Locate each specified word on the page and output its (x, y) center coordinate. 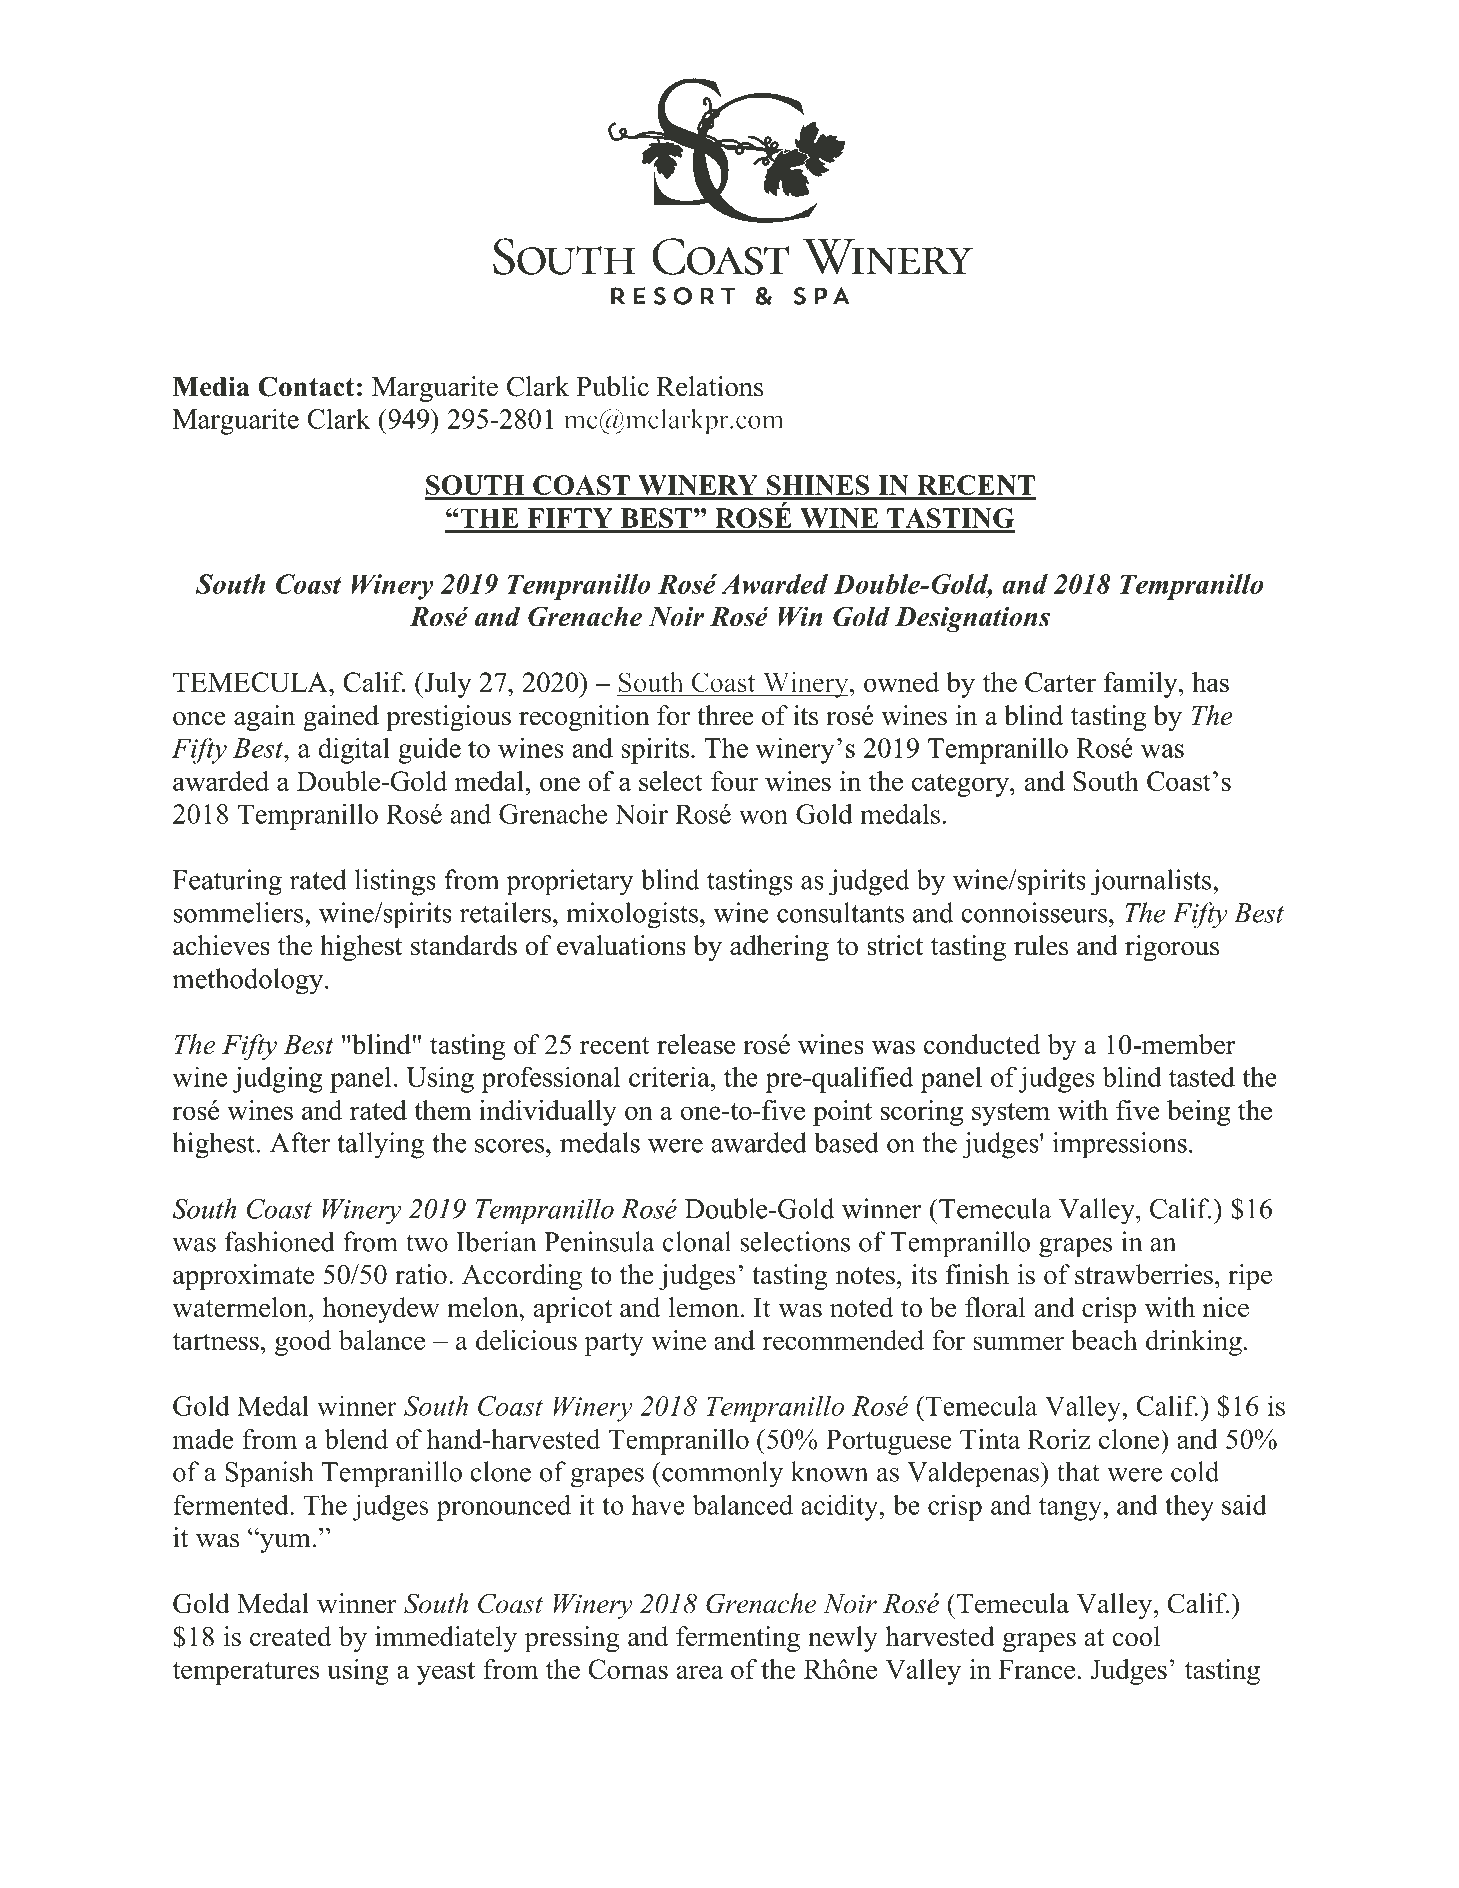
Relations (710, 386)
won (763, 817)
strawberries (1144, 1274)
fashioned (280, 1241)
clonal (697, 1241)
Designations (972, 619)
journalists (1152, 882)
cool (1136, 1636)
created (290, 1636)
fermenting (738, 1639)
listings (395, 882)
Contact (306, 386)
